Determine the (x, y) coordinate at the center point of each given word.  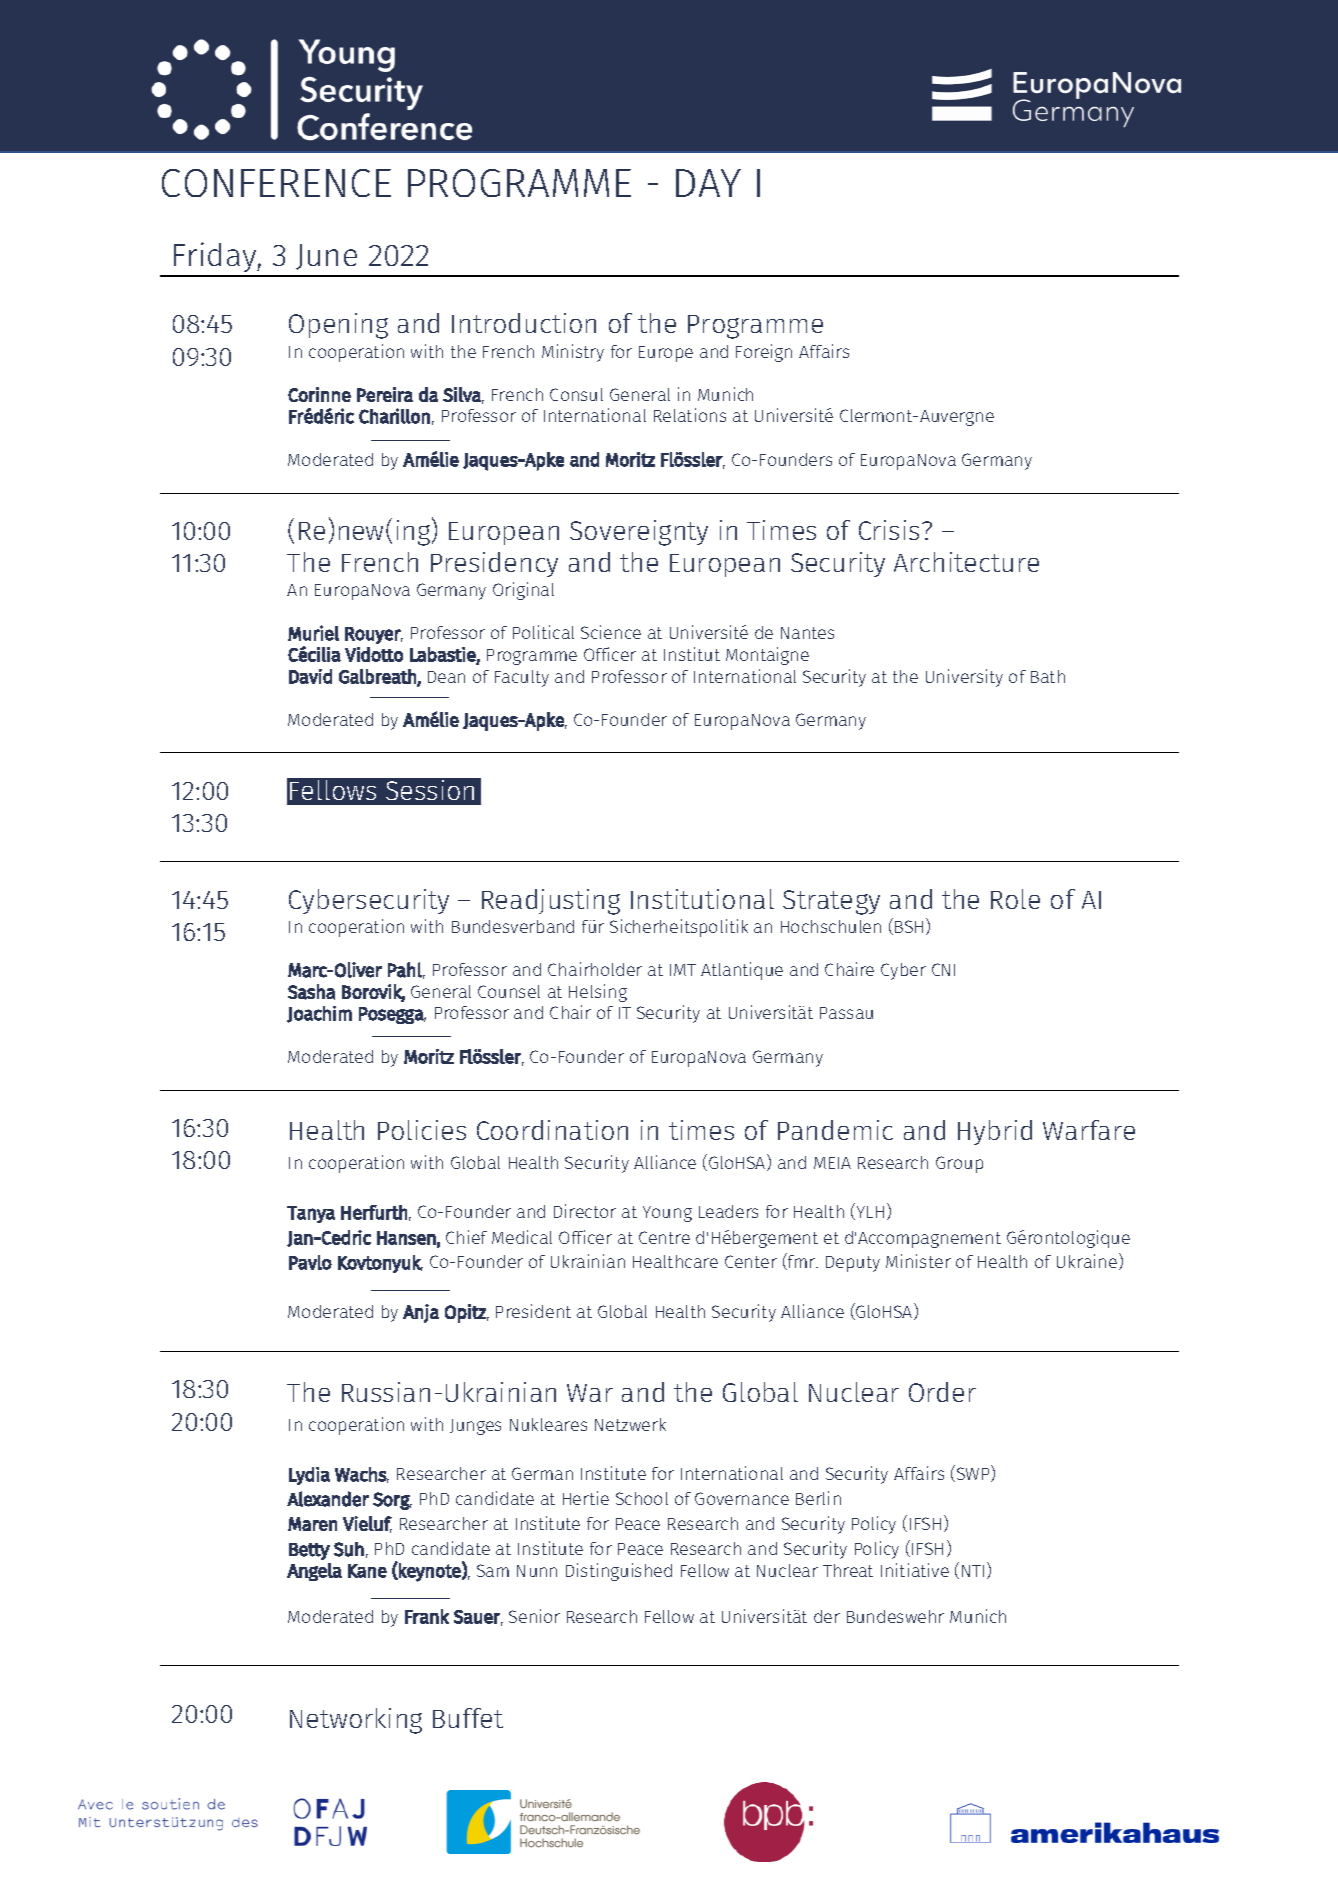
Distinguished (619, 1572)
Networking (356, 1721)
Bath (1048, 676)
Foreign (764, 353)
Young (667, 1214)
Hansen (406, 1238)
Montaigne (767, 656)
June (326, 257)
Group (959, 1164)
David (310, 676)
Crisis (889, 530)
